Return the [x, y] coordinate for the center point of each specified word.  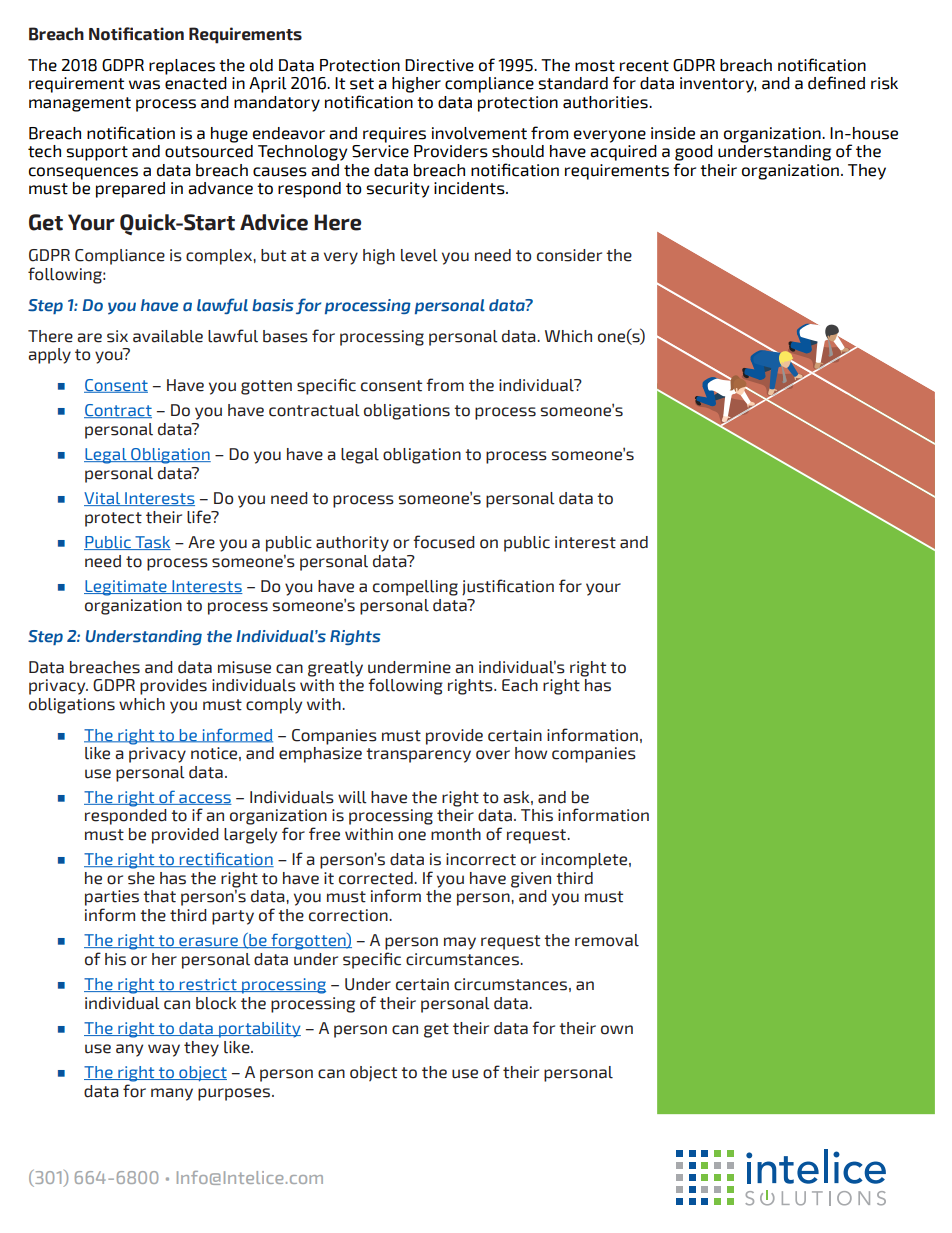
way [164, 1050]
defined [836, 83]
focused [444, 542]
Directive [439, 65]
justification [508, 587]
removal [607, 940]
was [144, 85]
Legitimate [126, 588]
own [617, 1030]
